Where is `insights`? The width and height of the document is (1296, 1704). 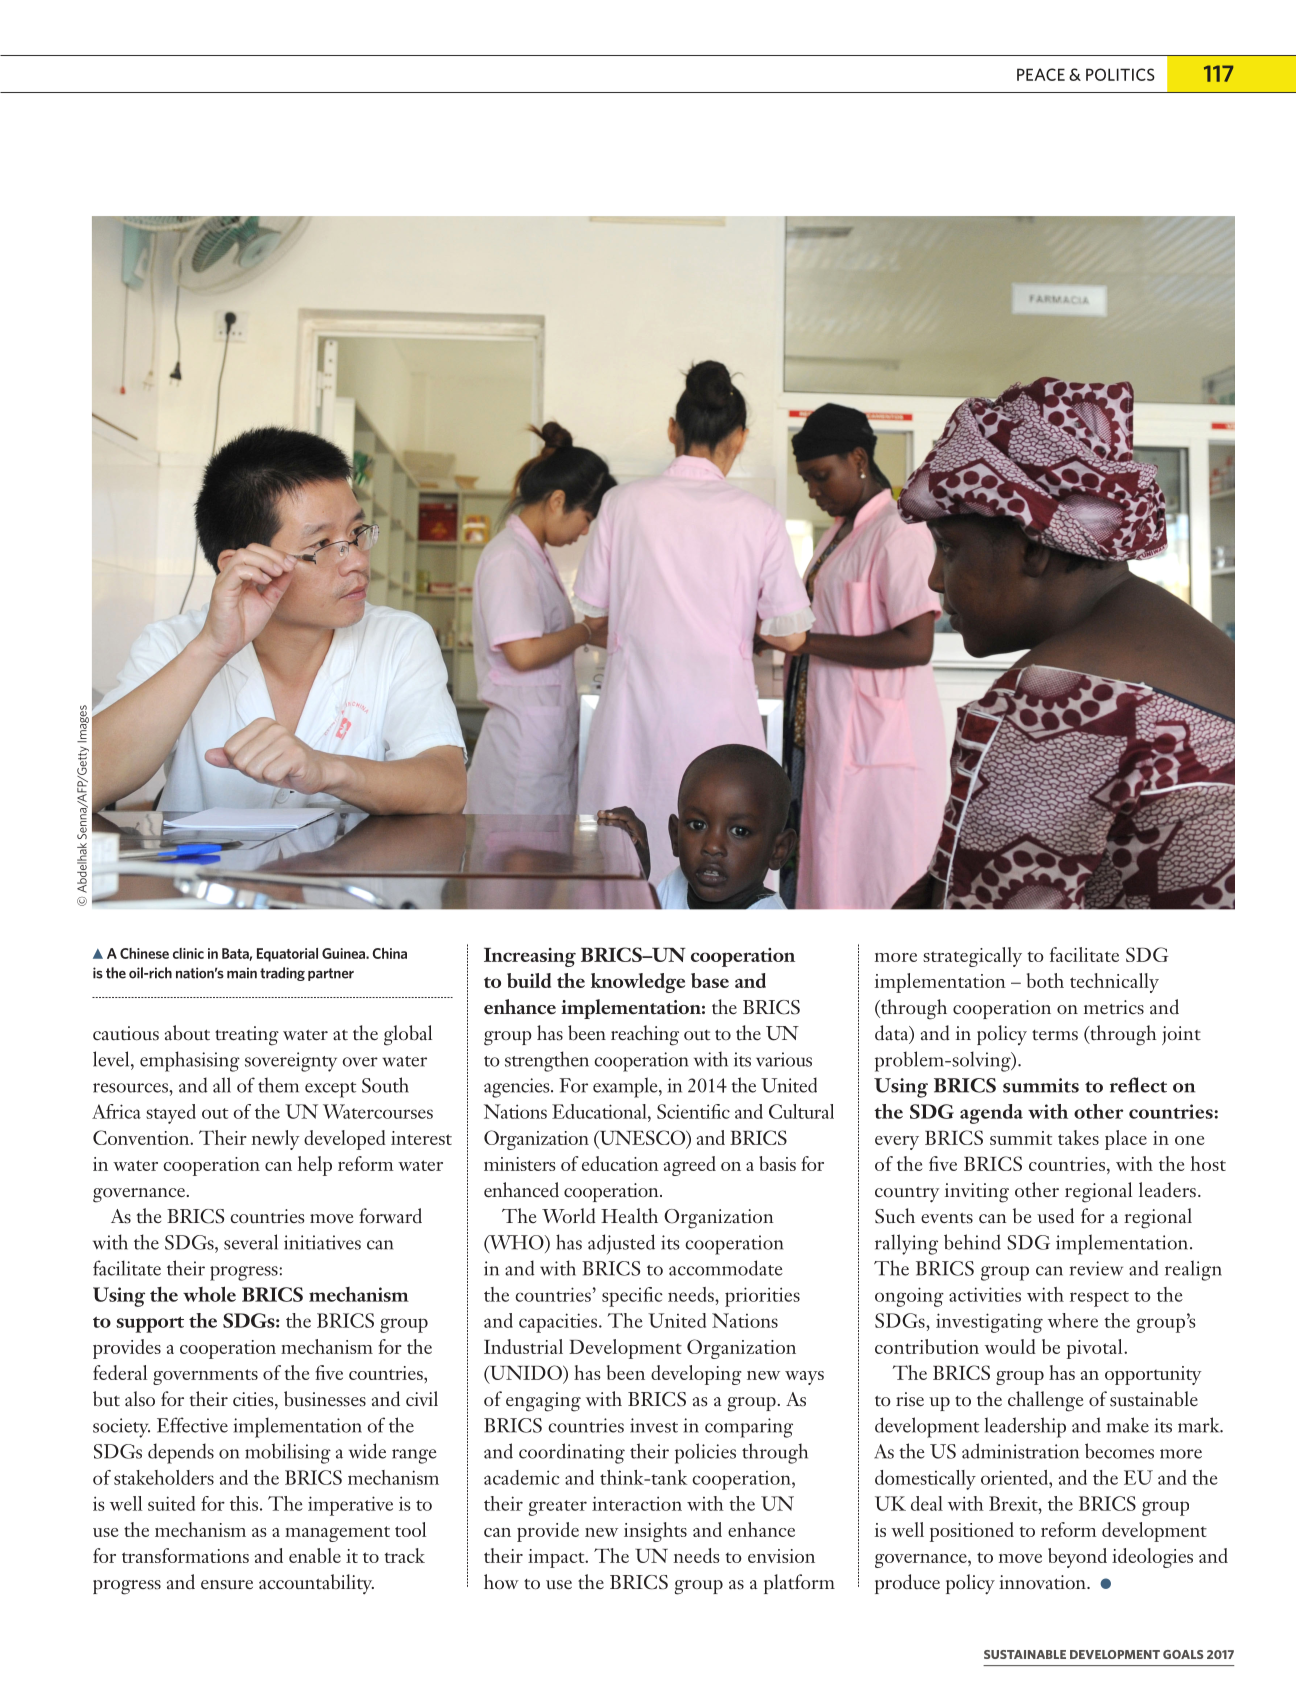
insights is located at coordinates (655, 1532).
